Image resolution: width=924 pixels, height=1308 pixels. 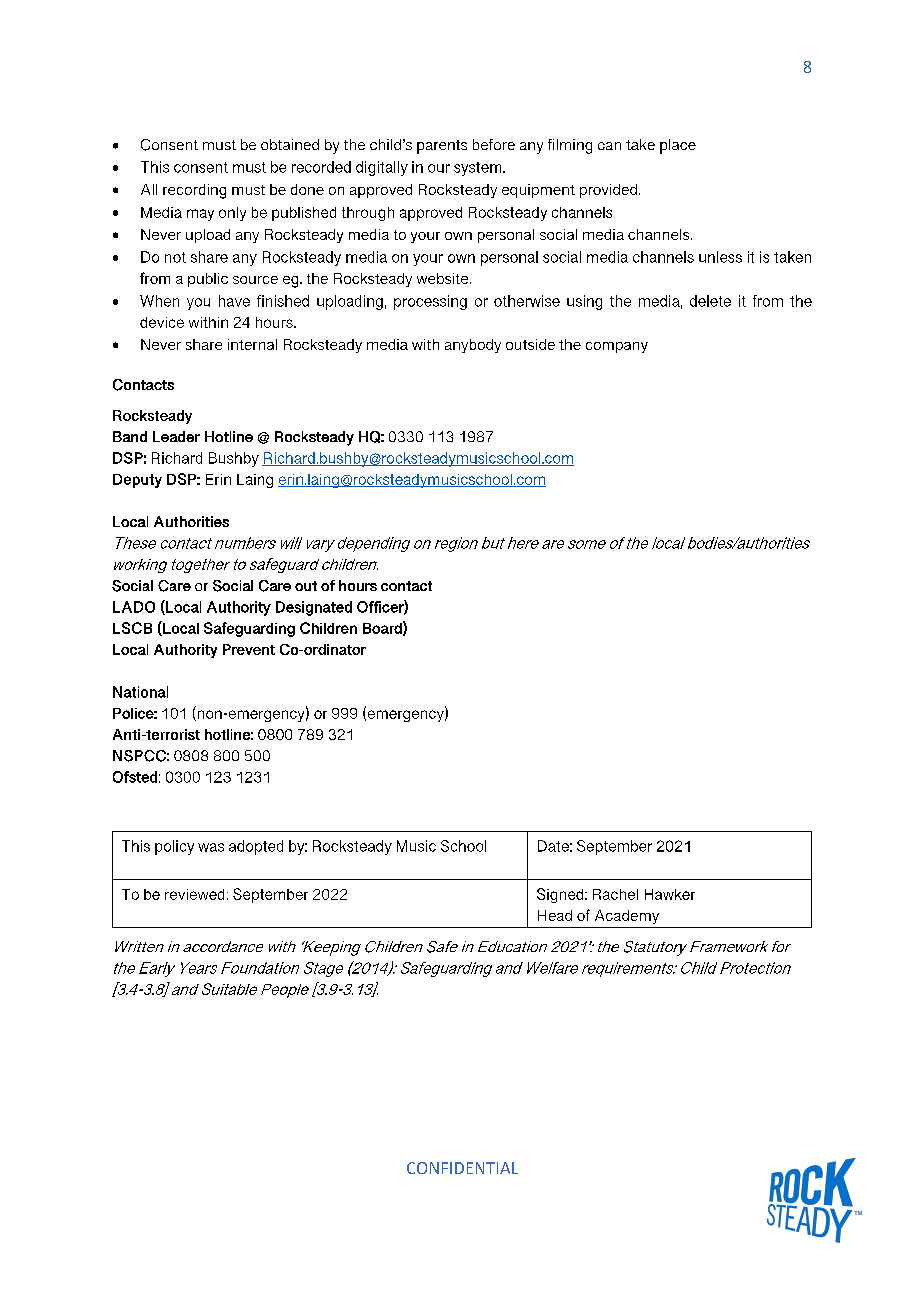 I want to click on CONFIDENTIAL, so click(x=462, y=1168).
